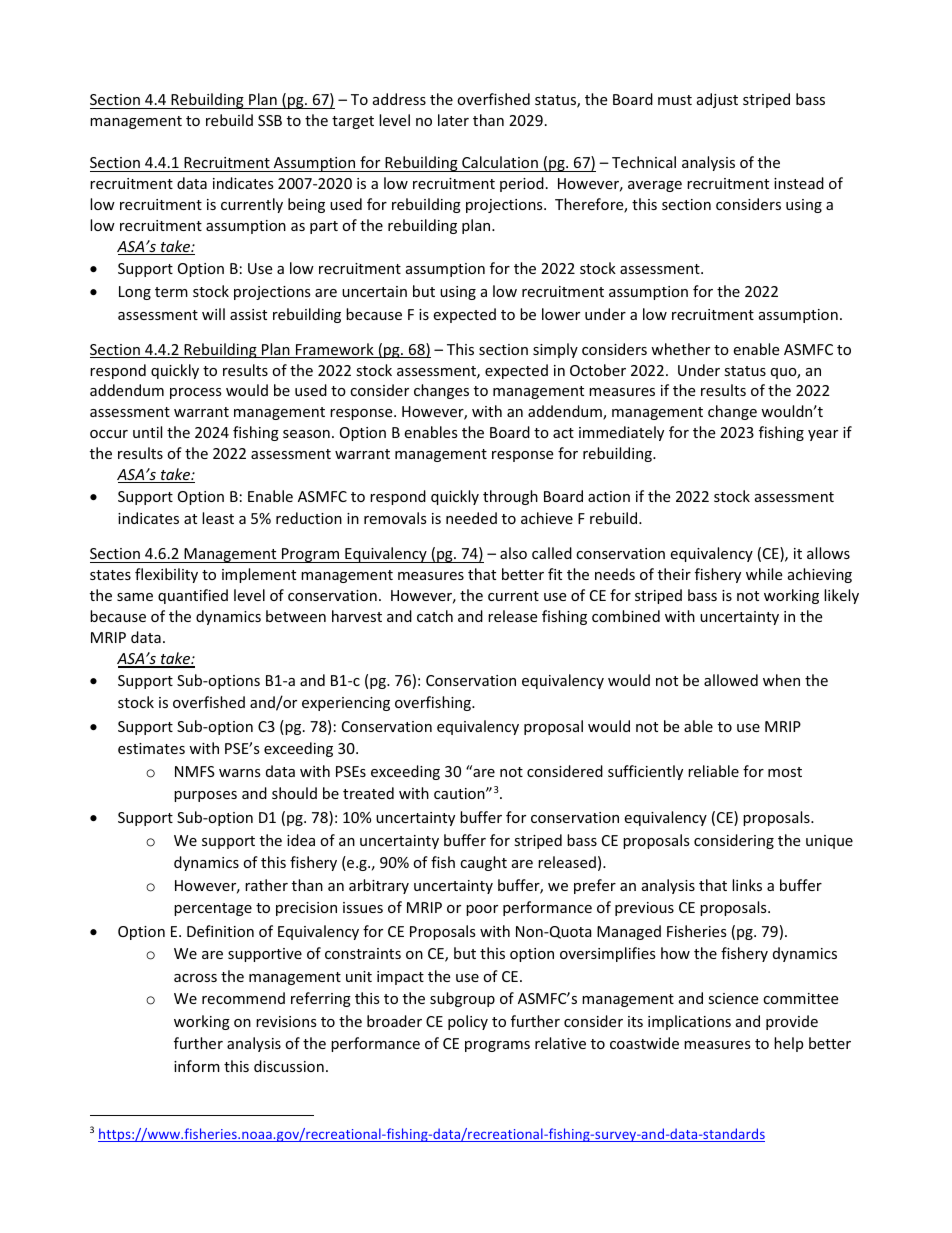 This screenshot has height=1233, width=952. What do you see at coordinates (453, 120) in the screenshot?
I see `later` at bounding box center [453, 120].
